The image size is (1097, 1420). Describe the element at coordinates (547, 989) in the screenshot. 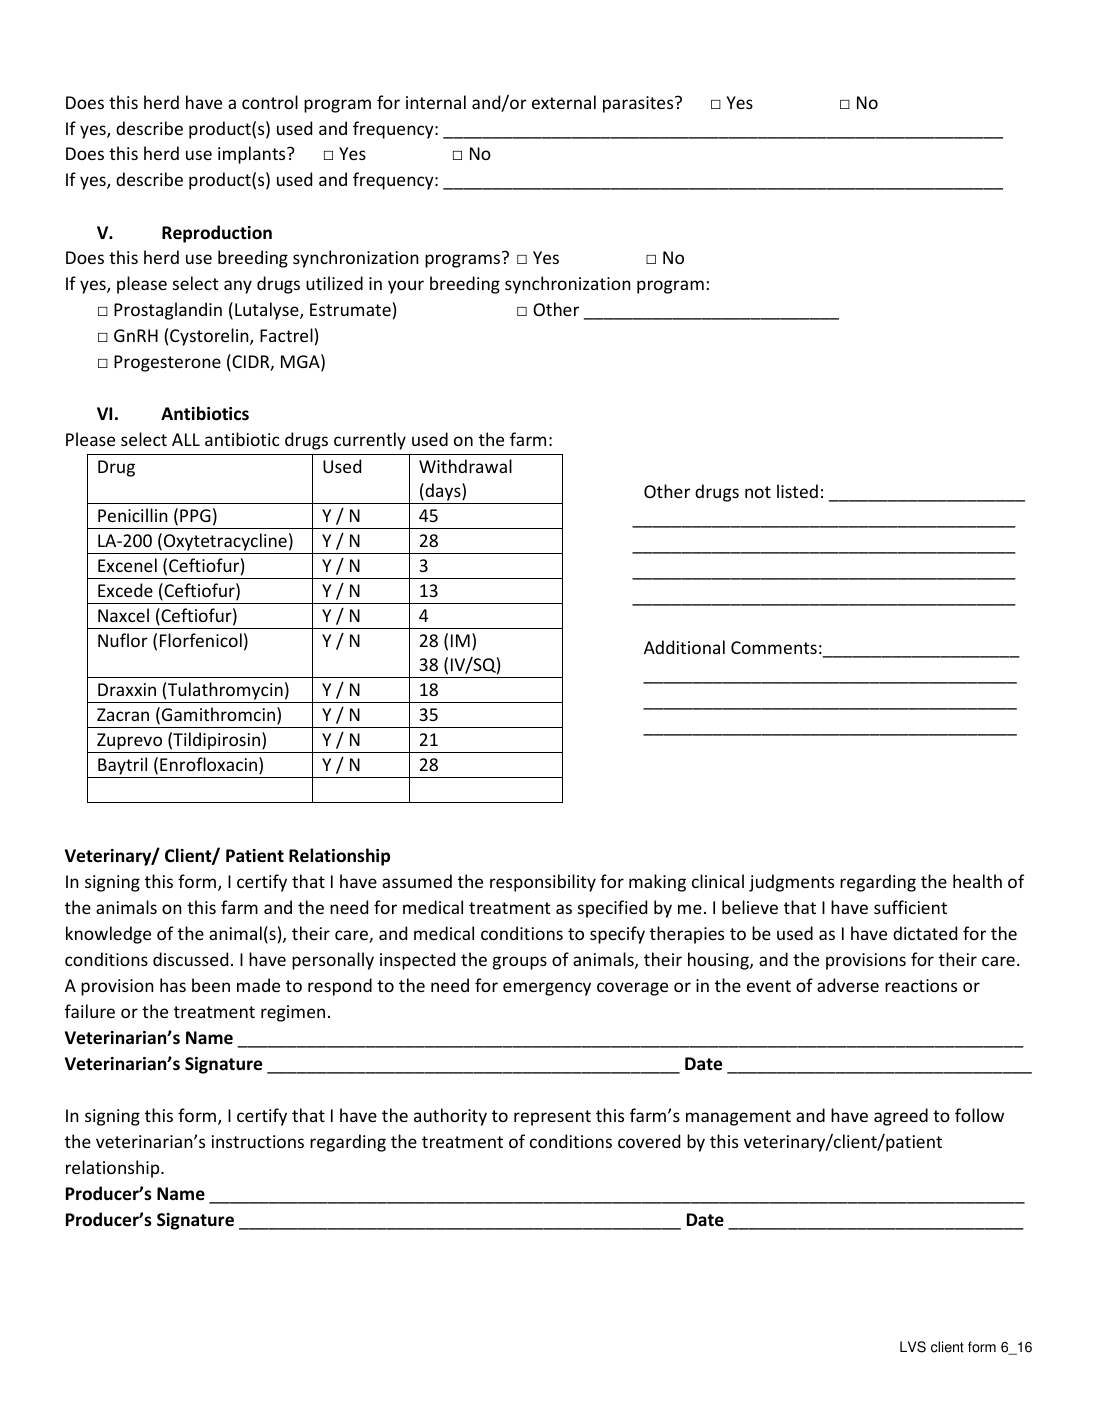

I see `emergency` at that location.
